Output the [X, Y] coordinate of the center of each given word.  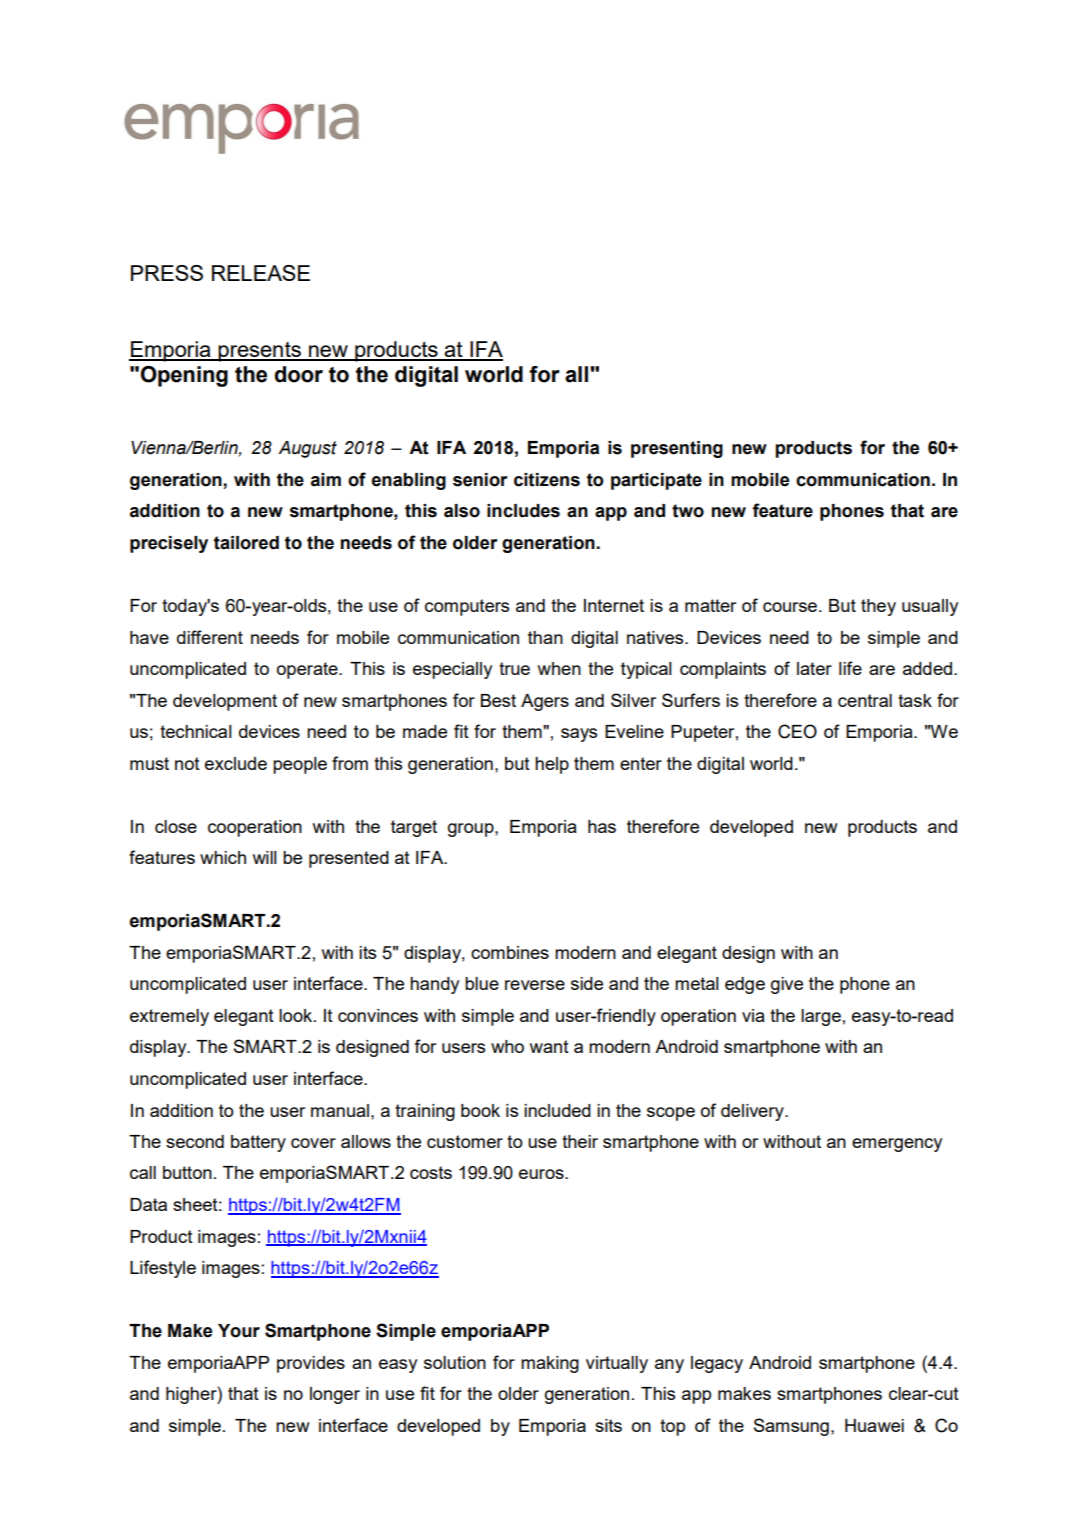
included [557, 1110]
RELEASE [261, 273]
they [878, 607]
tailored [246, 543]
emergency [897, 1145]
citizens [547, 480]
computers [467, 607]
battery [258, 1143]
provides [311, 1364]
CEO [797, 731]
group [472, 830]
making [550, 1364]
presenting [677, 449]
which [223, 857]
